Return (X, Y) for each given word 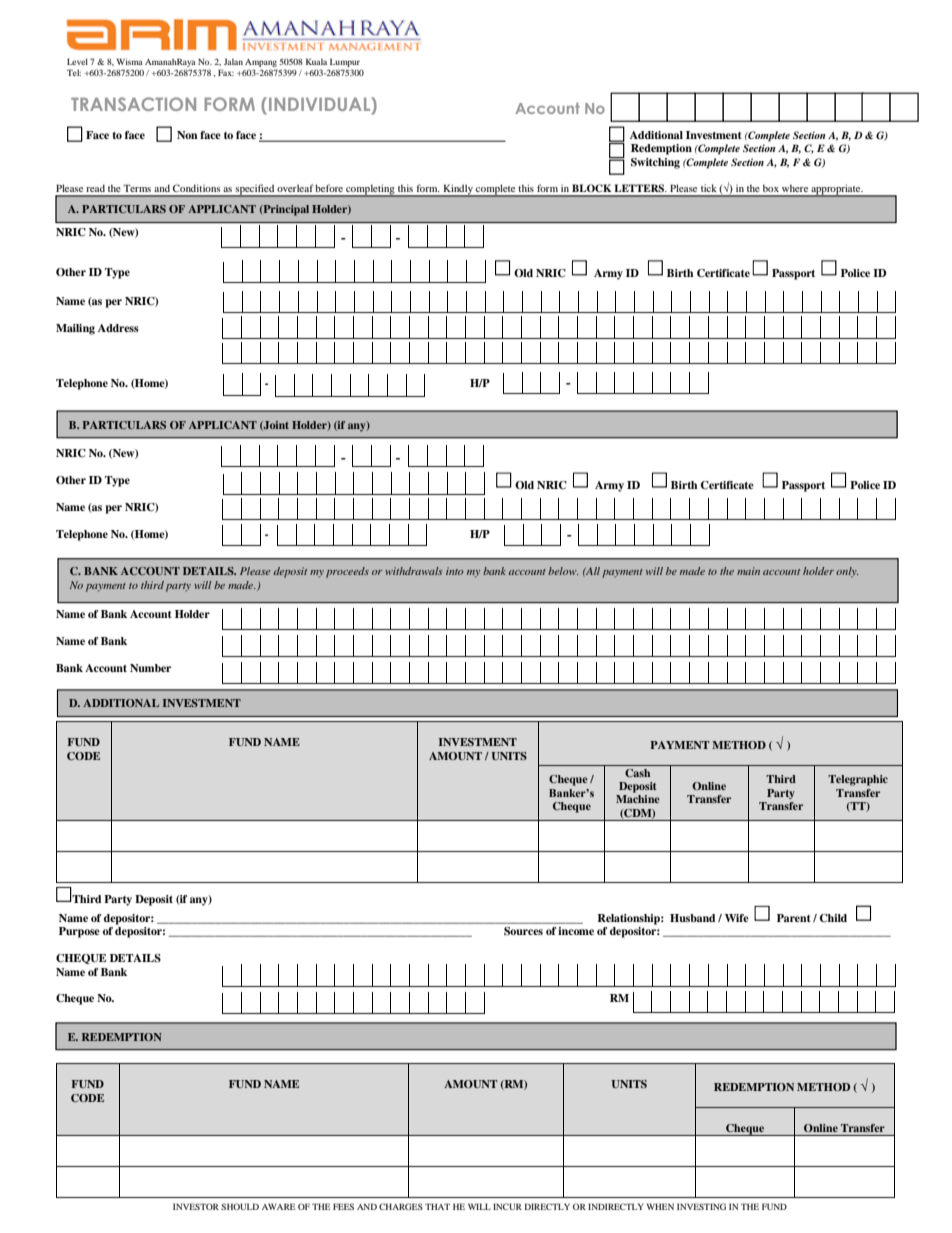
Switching (655, 163)
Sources (523, 931)
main (748, 571)
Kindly (458, 191)
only (847, 572)
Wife (737, 918)
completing (370, 191)
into (454, 571)
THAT (437, 1206)
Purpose (79, 932)
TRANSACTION (133, 104)
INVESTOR (196, 1206)
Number (150, 668)
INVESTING (701, 1206)
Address (118, 328)
